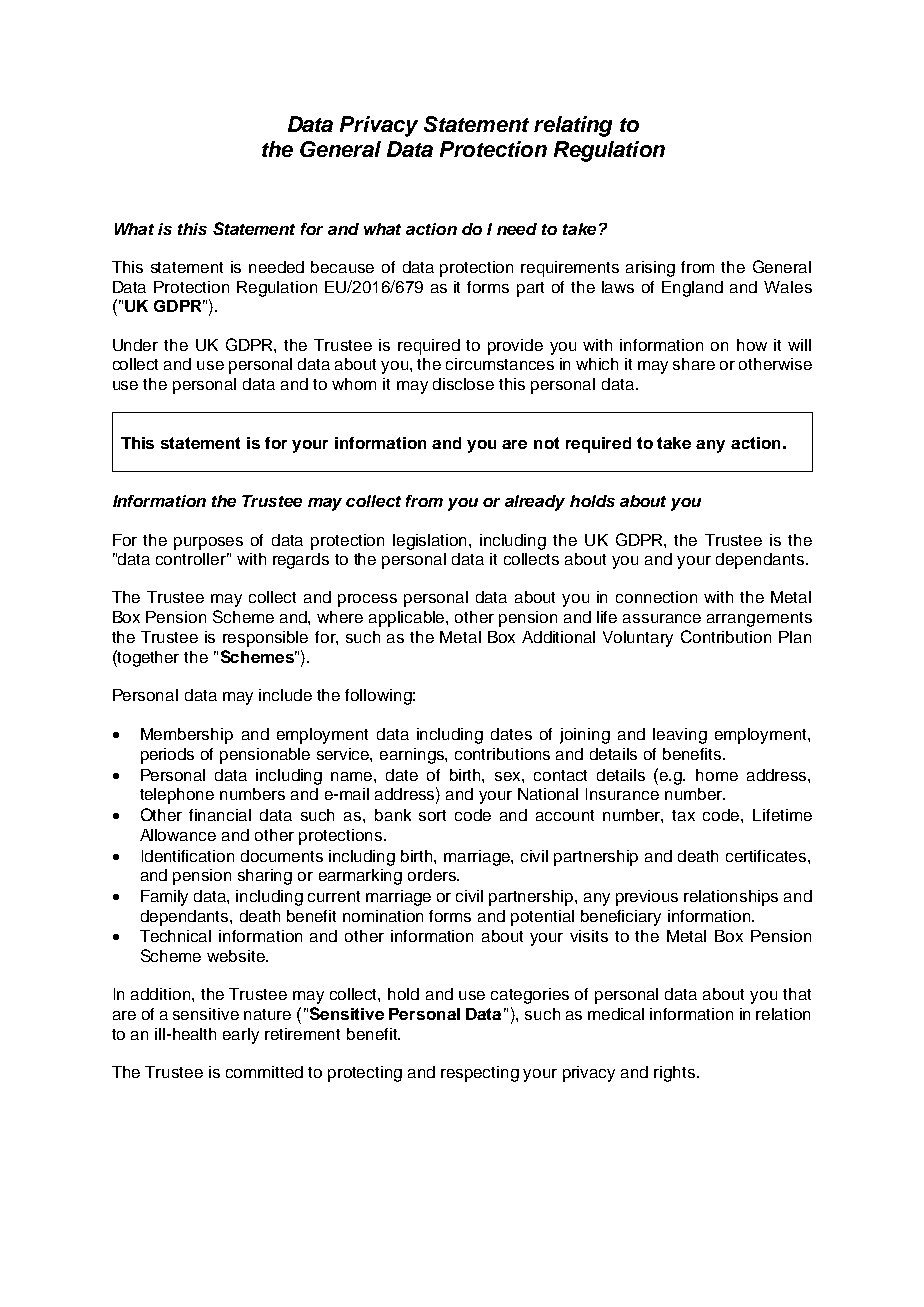 The width and height of the page is (924, 1307). What do you see at coordinates (187, 736) in the page?
I see `Membership` at bounding box center [187, 736].
